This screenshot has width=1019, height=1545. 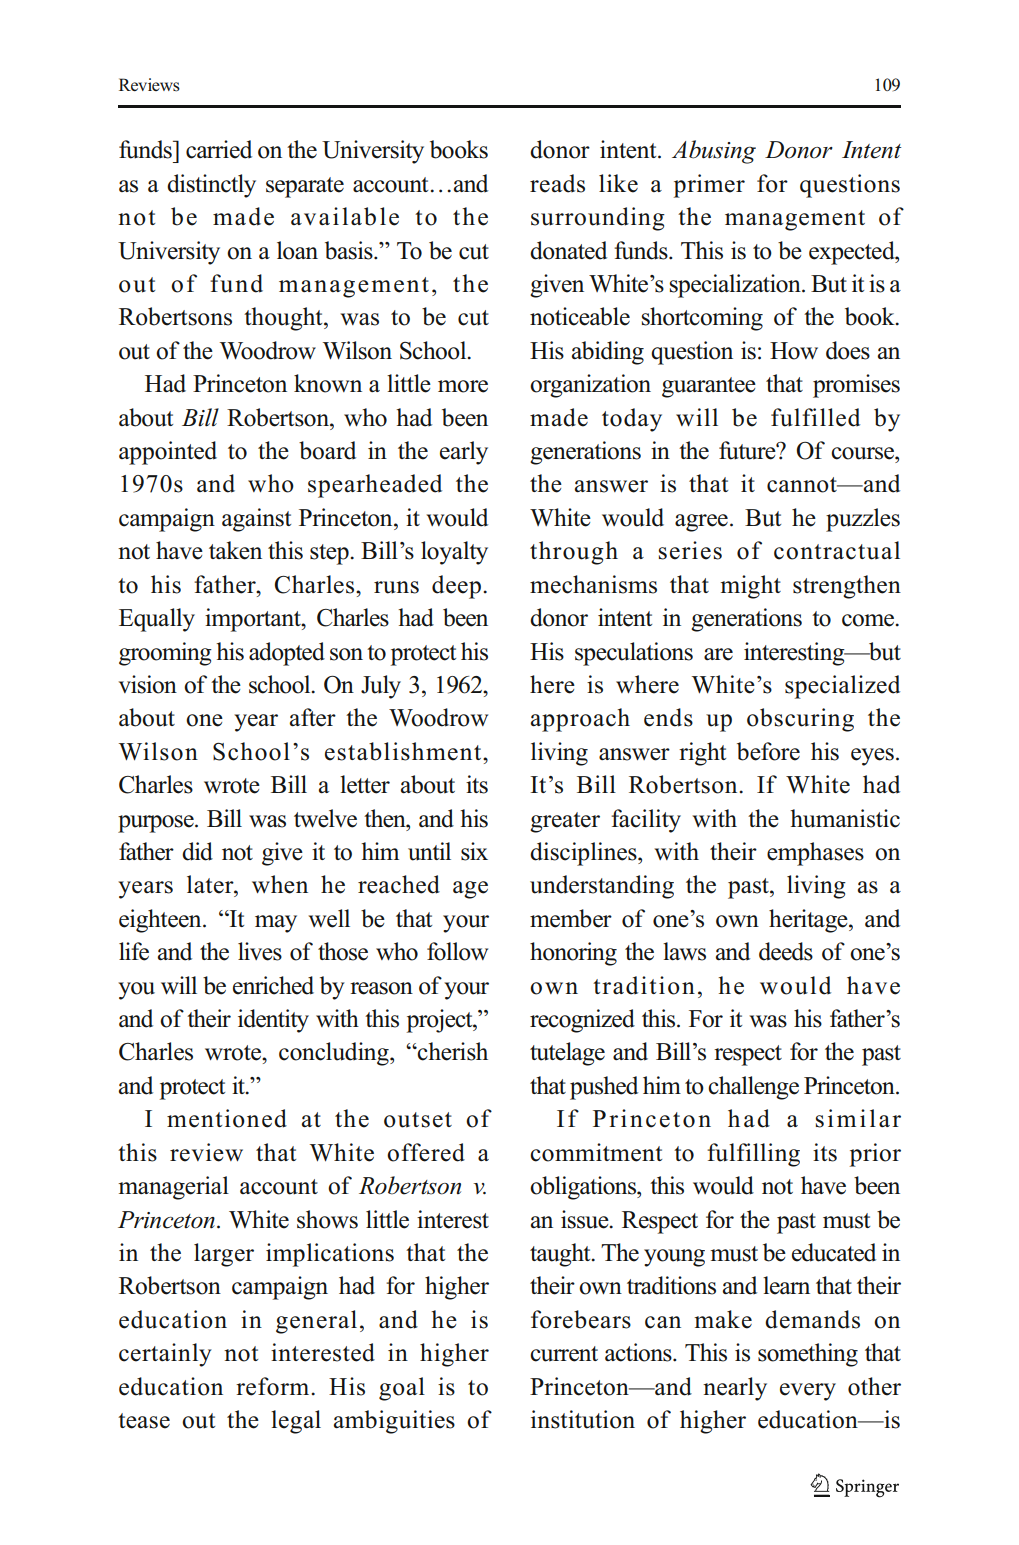 I want to click on every, so click(x=808, y=1392).
